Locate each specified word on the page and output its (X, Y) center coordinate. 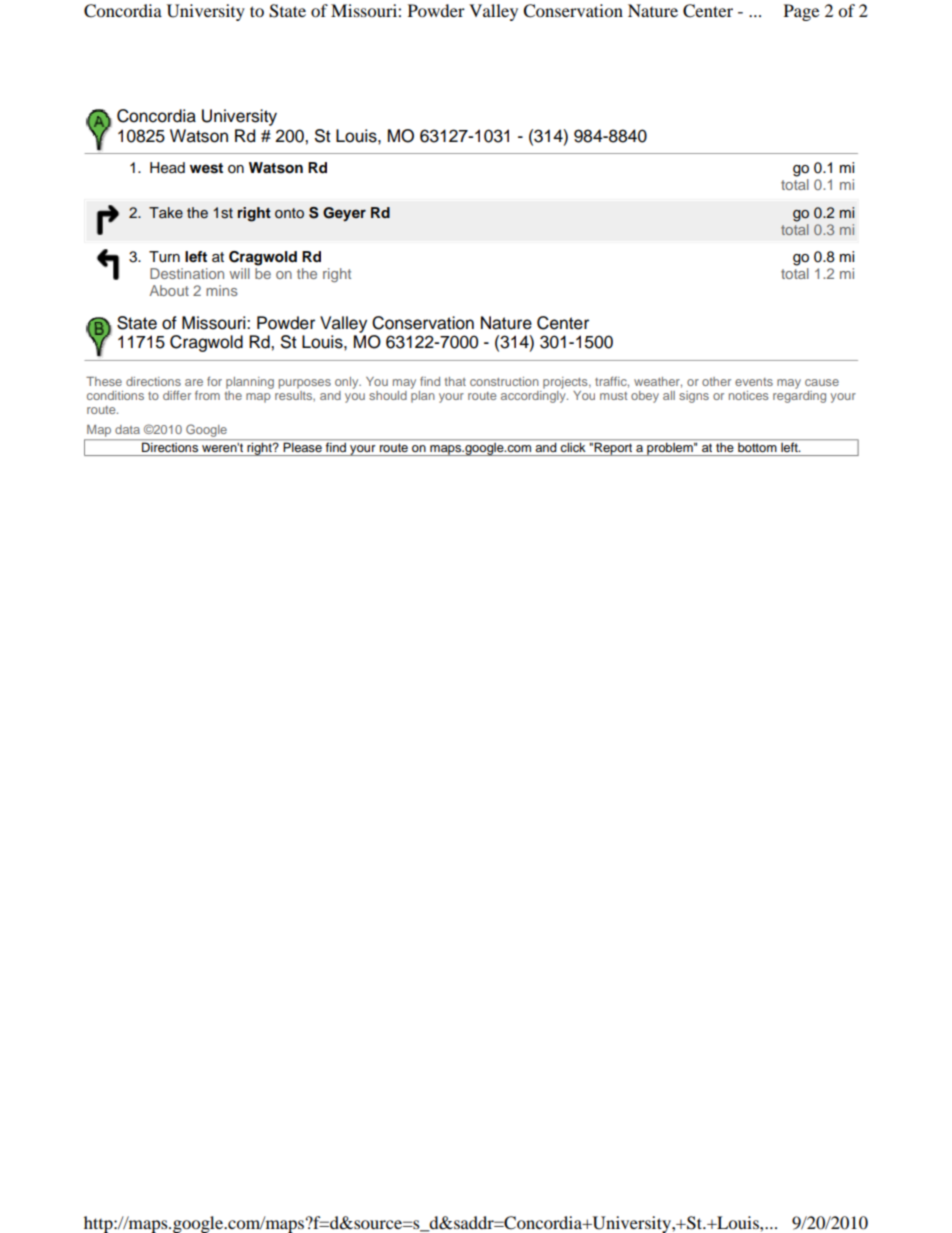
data (127, 429)
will (239, 273)
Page (801, 12)
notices (748, 395)
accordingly (534, 395)
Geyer (344, 214)
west (206, 168)
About (169, 290)
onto (289, 213)
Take (166, 212)
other (716, 381)
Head (167, 168)
